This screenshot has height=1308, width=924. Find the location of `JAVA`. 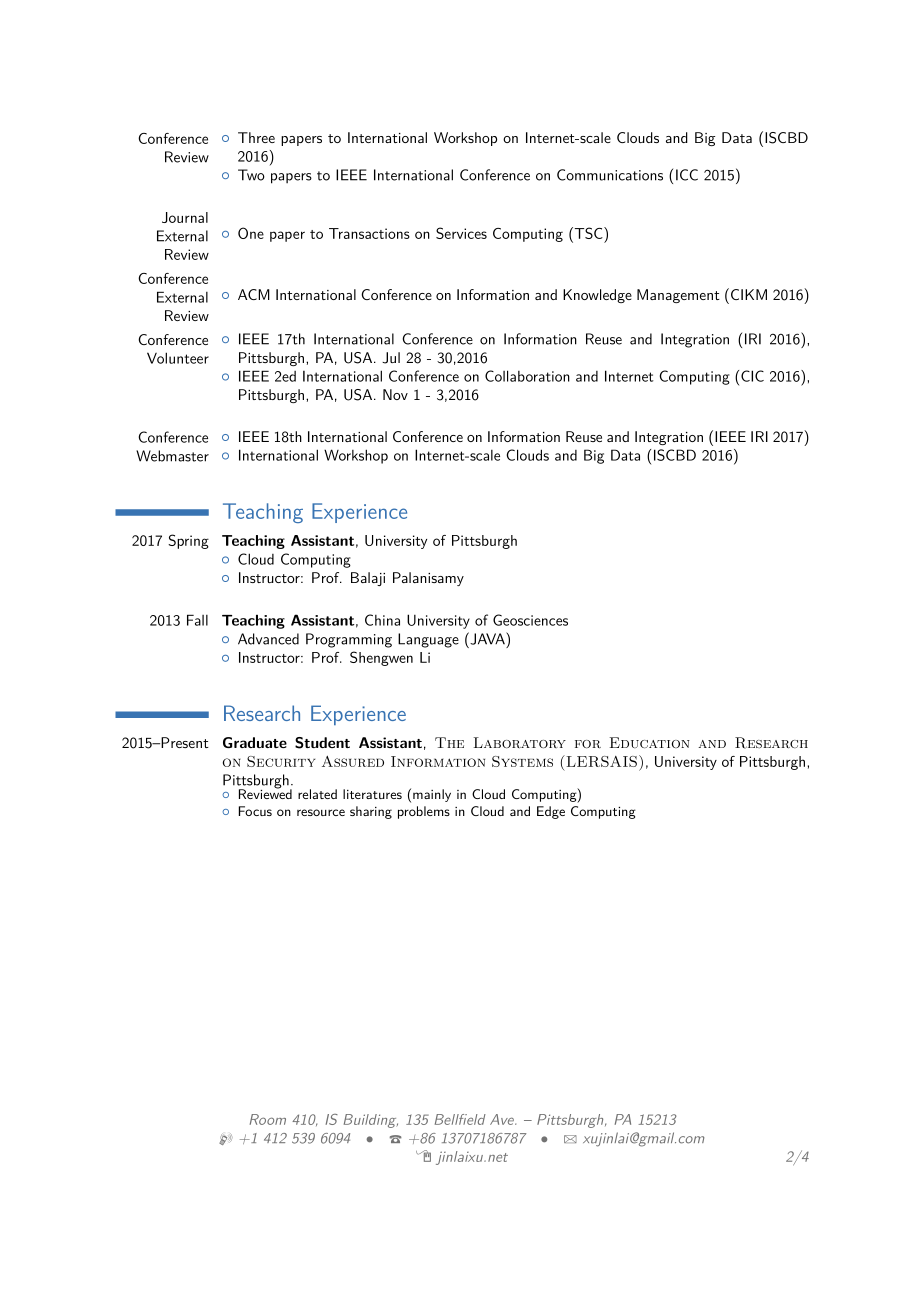

JAVA is located at coordinates (487, 638).
